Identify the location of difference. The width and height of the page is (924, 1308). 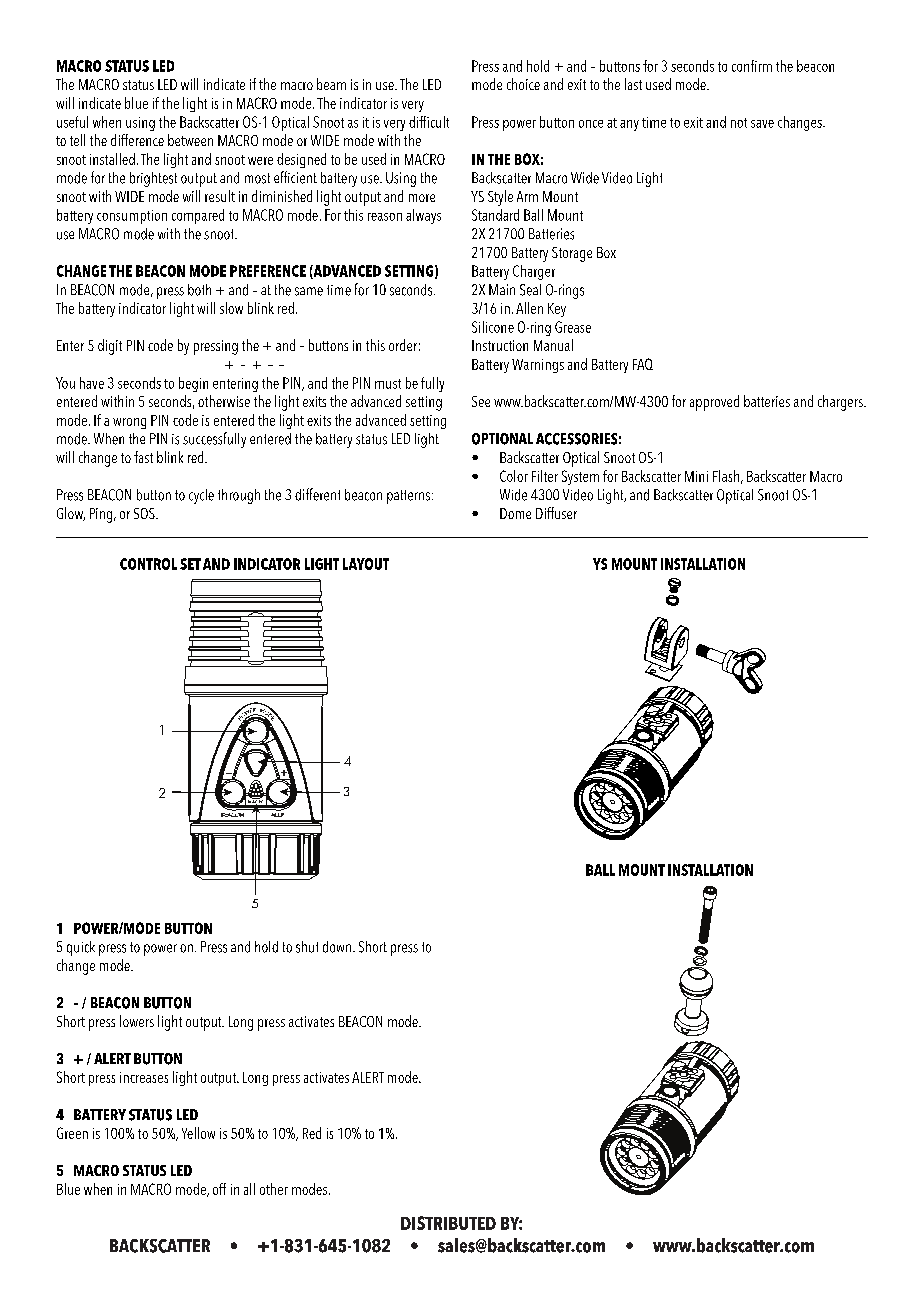
(137, 140).
